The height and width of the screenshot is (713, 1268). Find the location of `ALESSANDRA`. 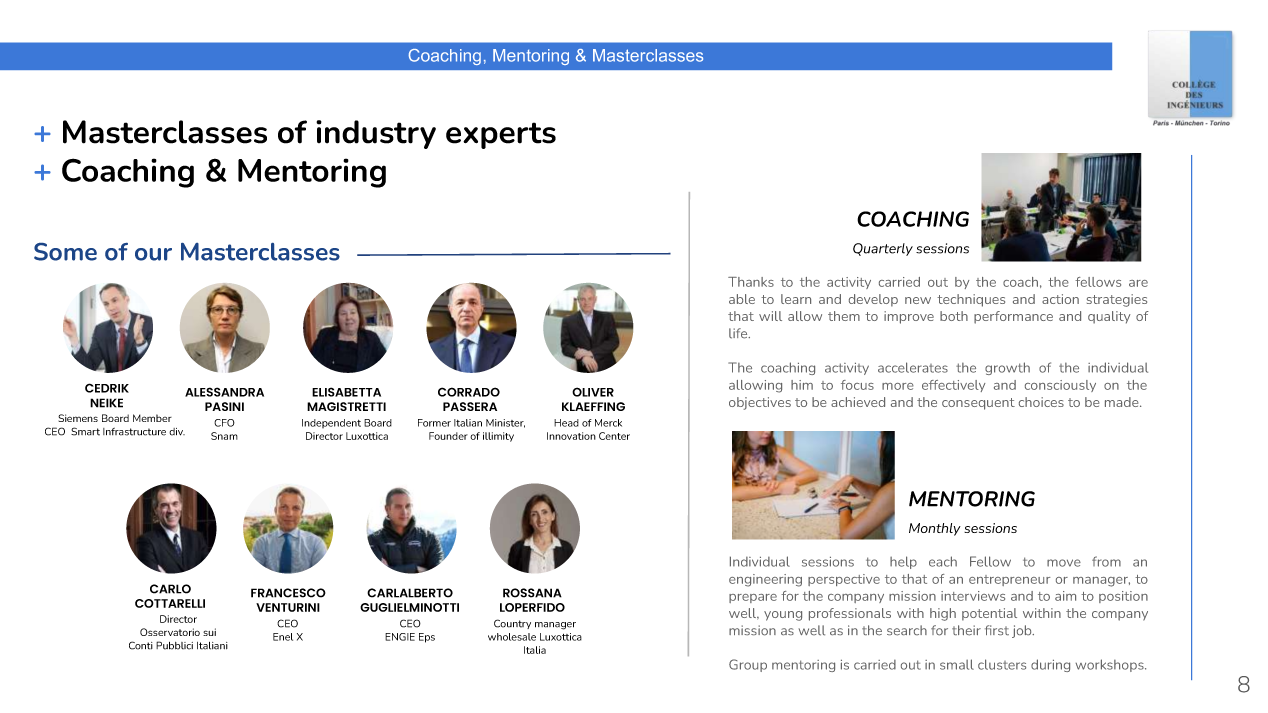

ALESSANDRA is located at coordinates (224, 392).
